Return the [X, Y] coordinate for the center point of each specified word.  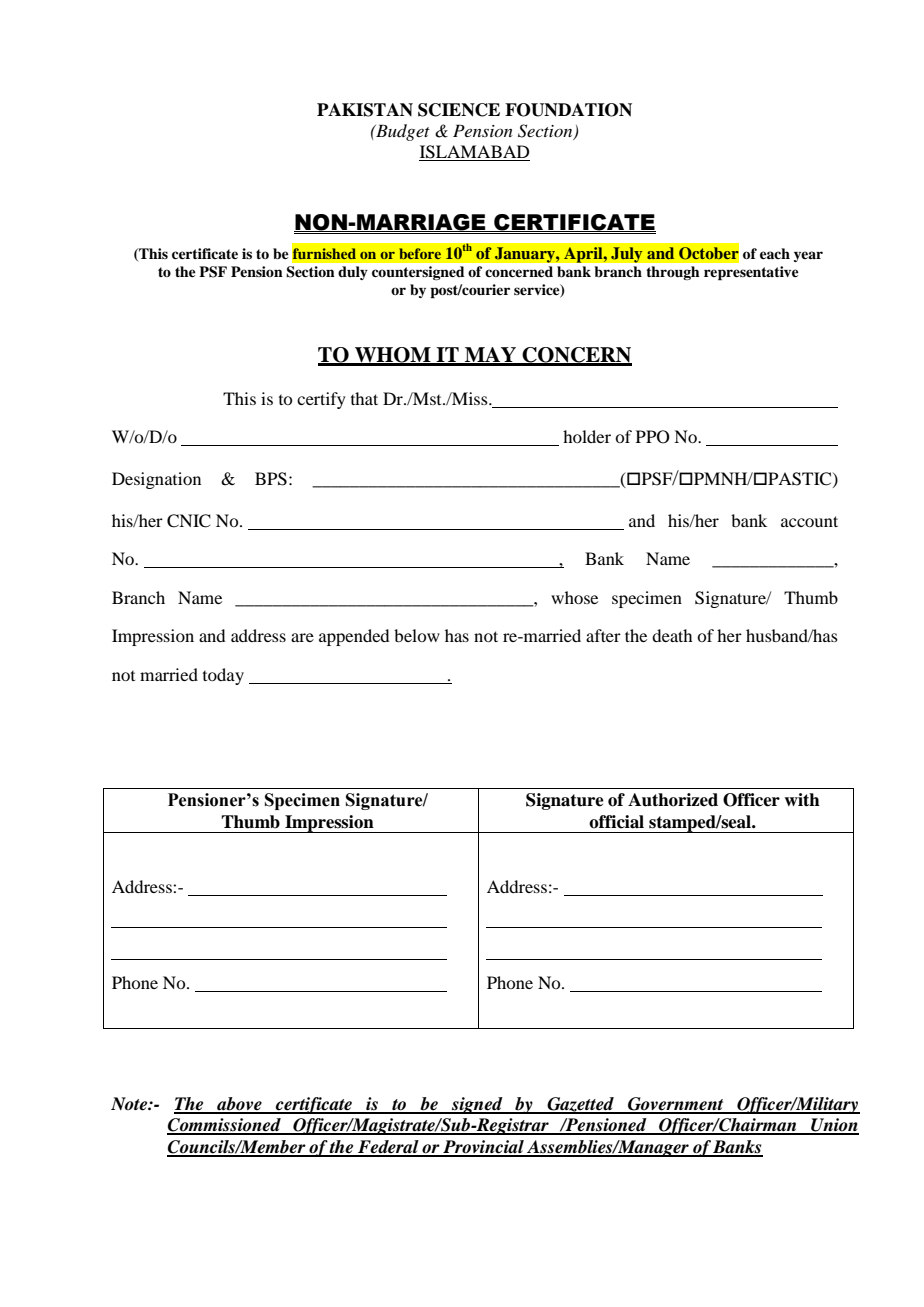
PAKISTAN [365, 110]
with [802, 800]
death [672, 635]
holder [587, 436]
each [775, 253]
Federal [388, 1148]
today [223, 676]
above [239, 1105]
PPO [653, 437]
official [616, 822]
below [417, 635]
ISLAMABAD [474, 153]
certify [321, 400]
